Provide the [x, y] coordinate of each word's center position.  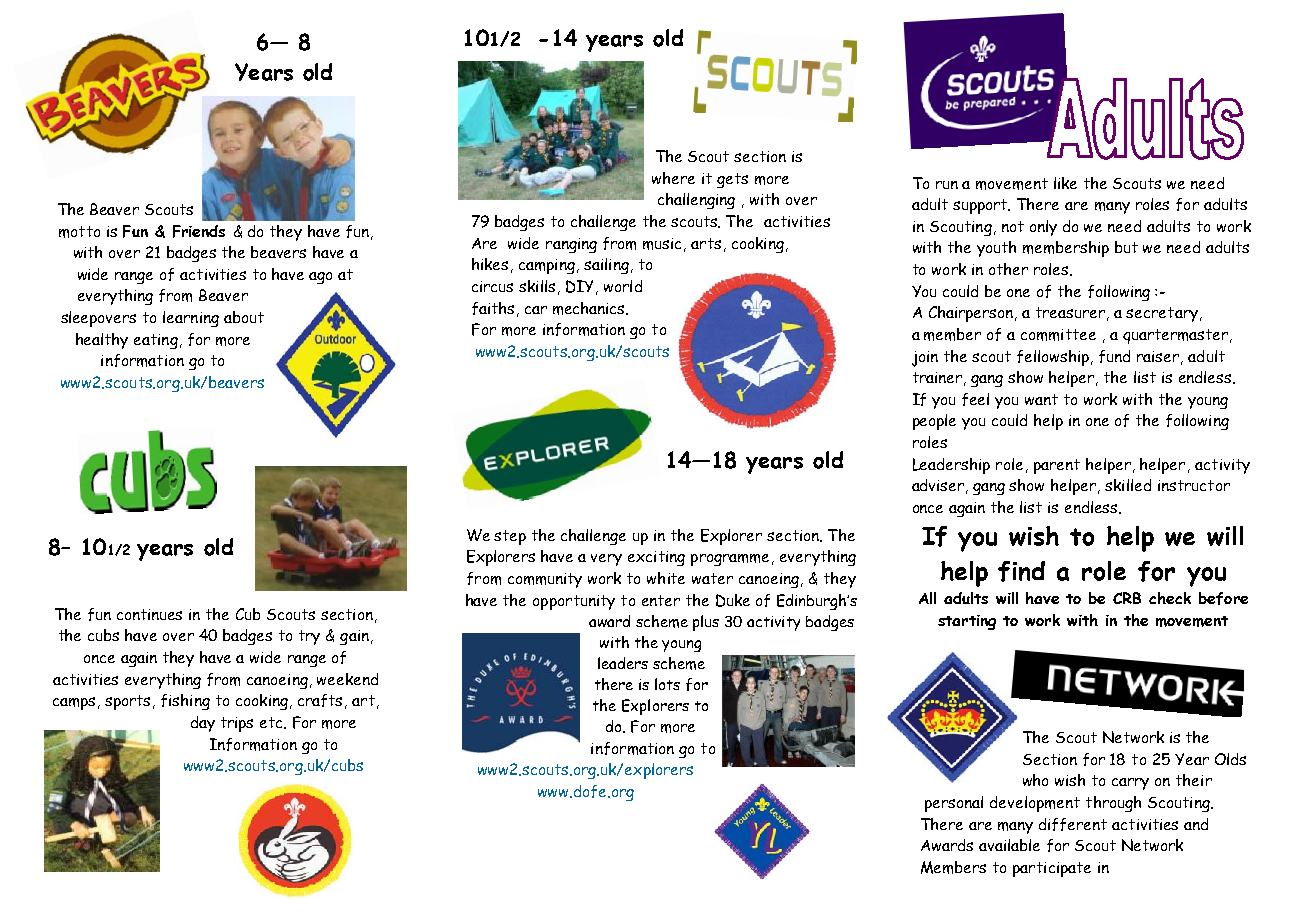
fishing [185, 702]
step [510, 537]
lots [667, 684]
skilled [1128, 485]
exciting [656, 558]
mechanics [590, 308]
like [1065, 183]
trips [237, 724]
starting [967, 622]
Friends [199, 231]
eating [156, 341]
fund [1114, 356]
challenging [696, 201]
